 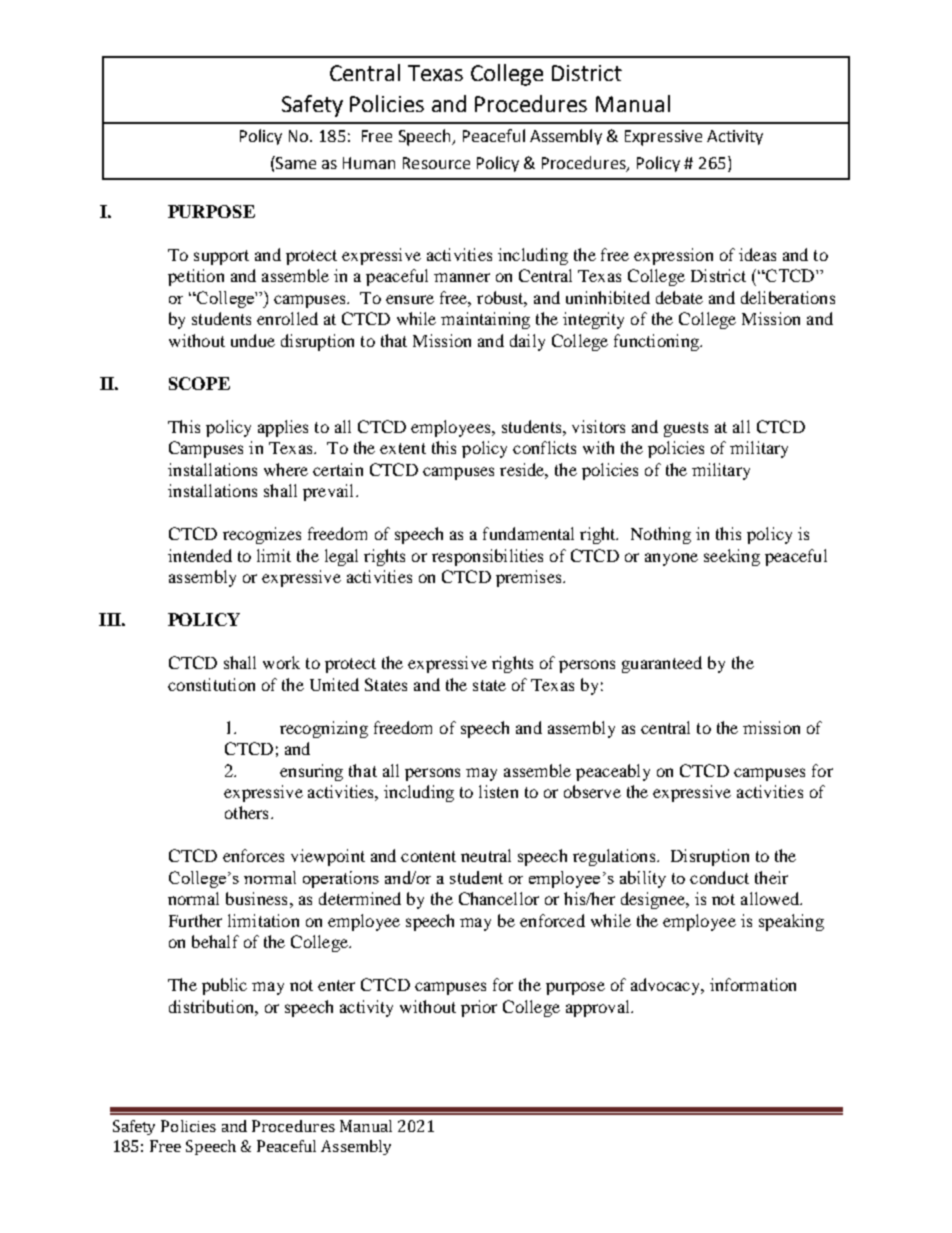 I want to click on information, so click(x=753, y=984).
